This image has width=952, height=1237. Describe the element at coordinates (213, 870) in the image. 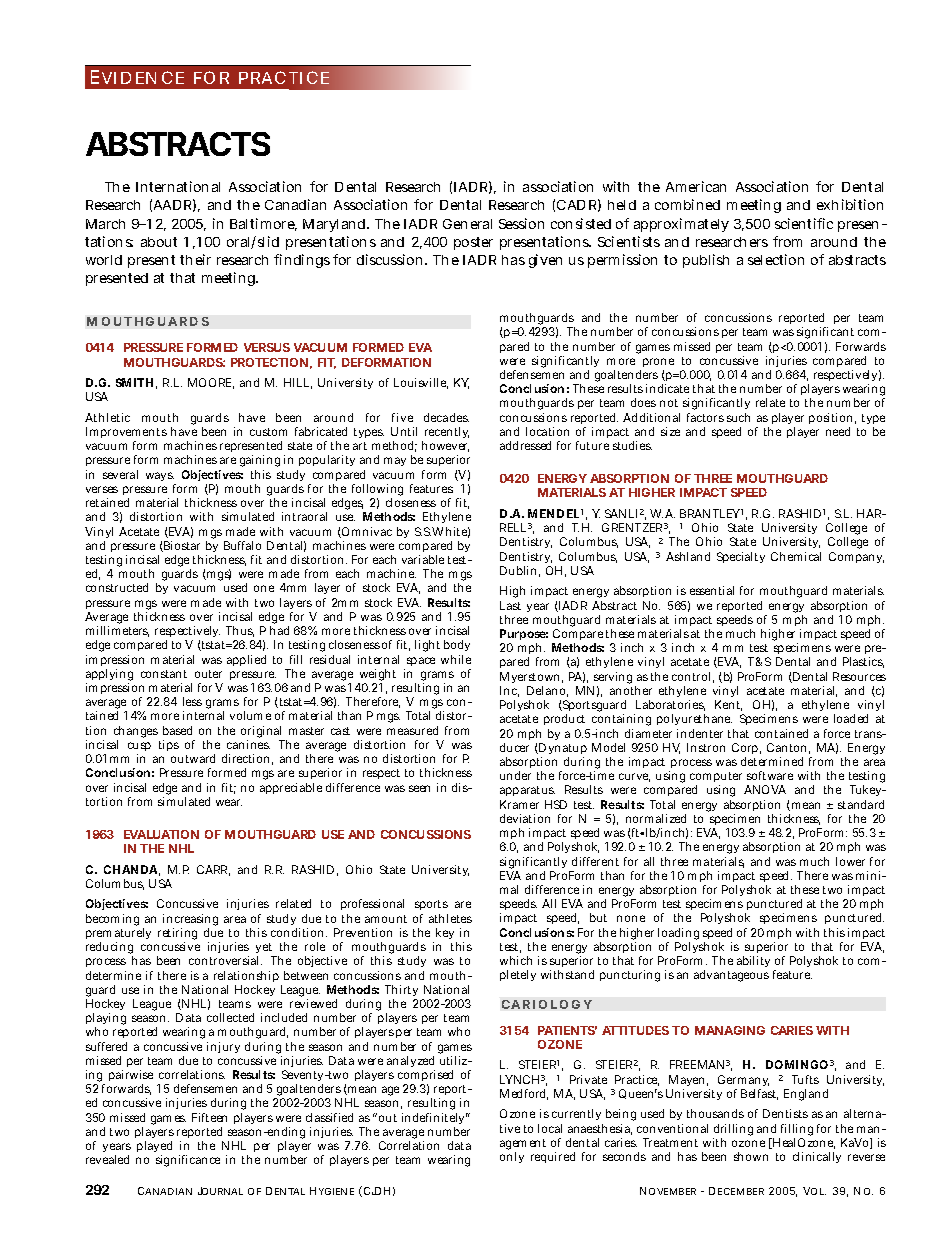

I see `CARR` at that location.
